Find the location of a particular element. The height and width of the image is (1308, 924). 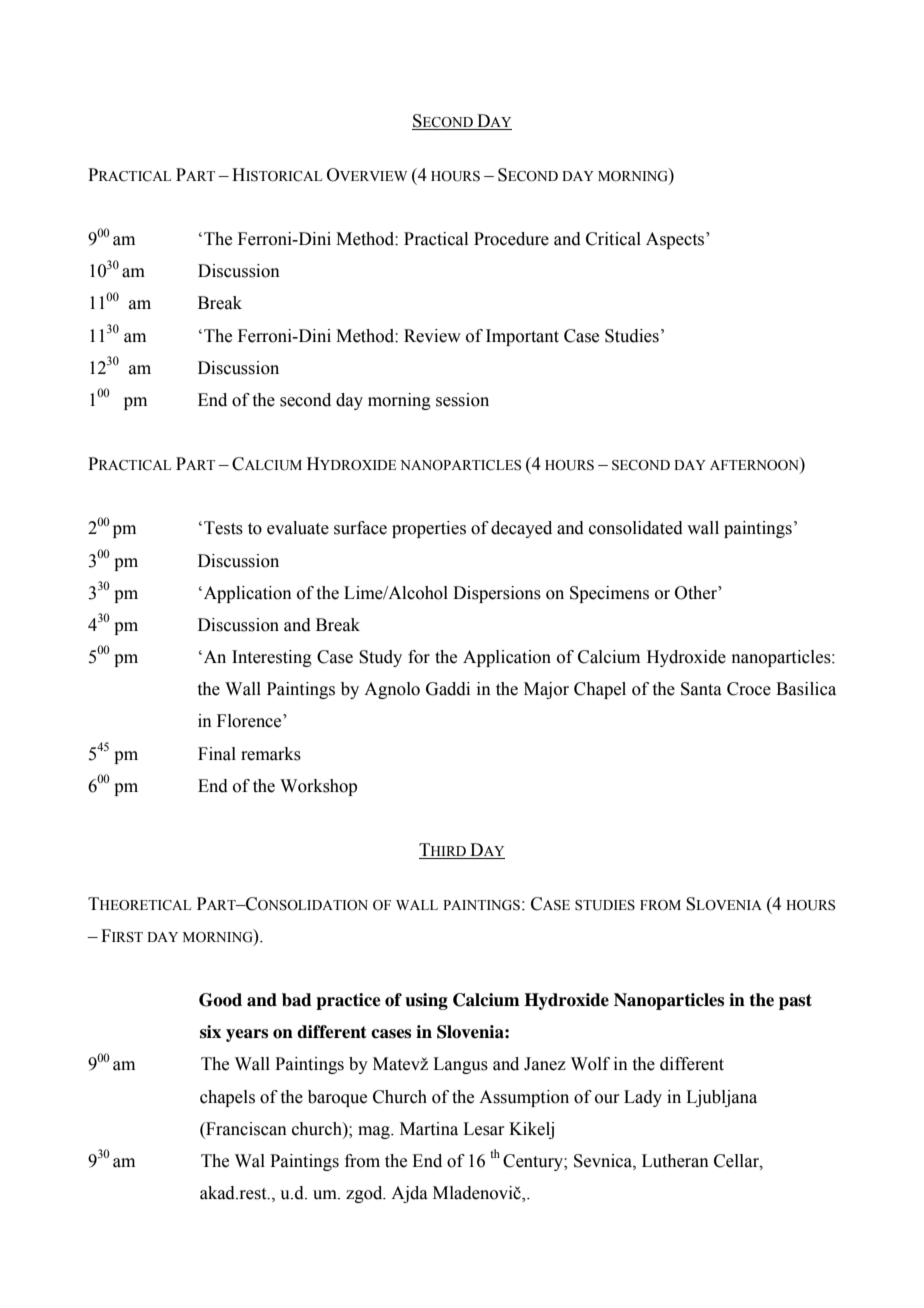

Major is located at coordinates (546, 690).
